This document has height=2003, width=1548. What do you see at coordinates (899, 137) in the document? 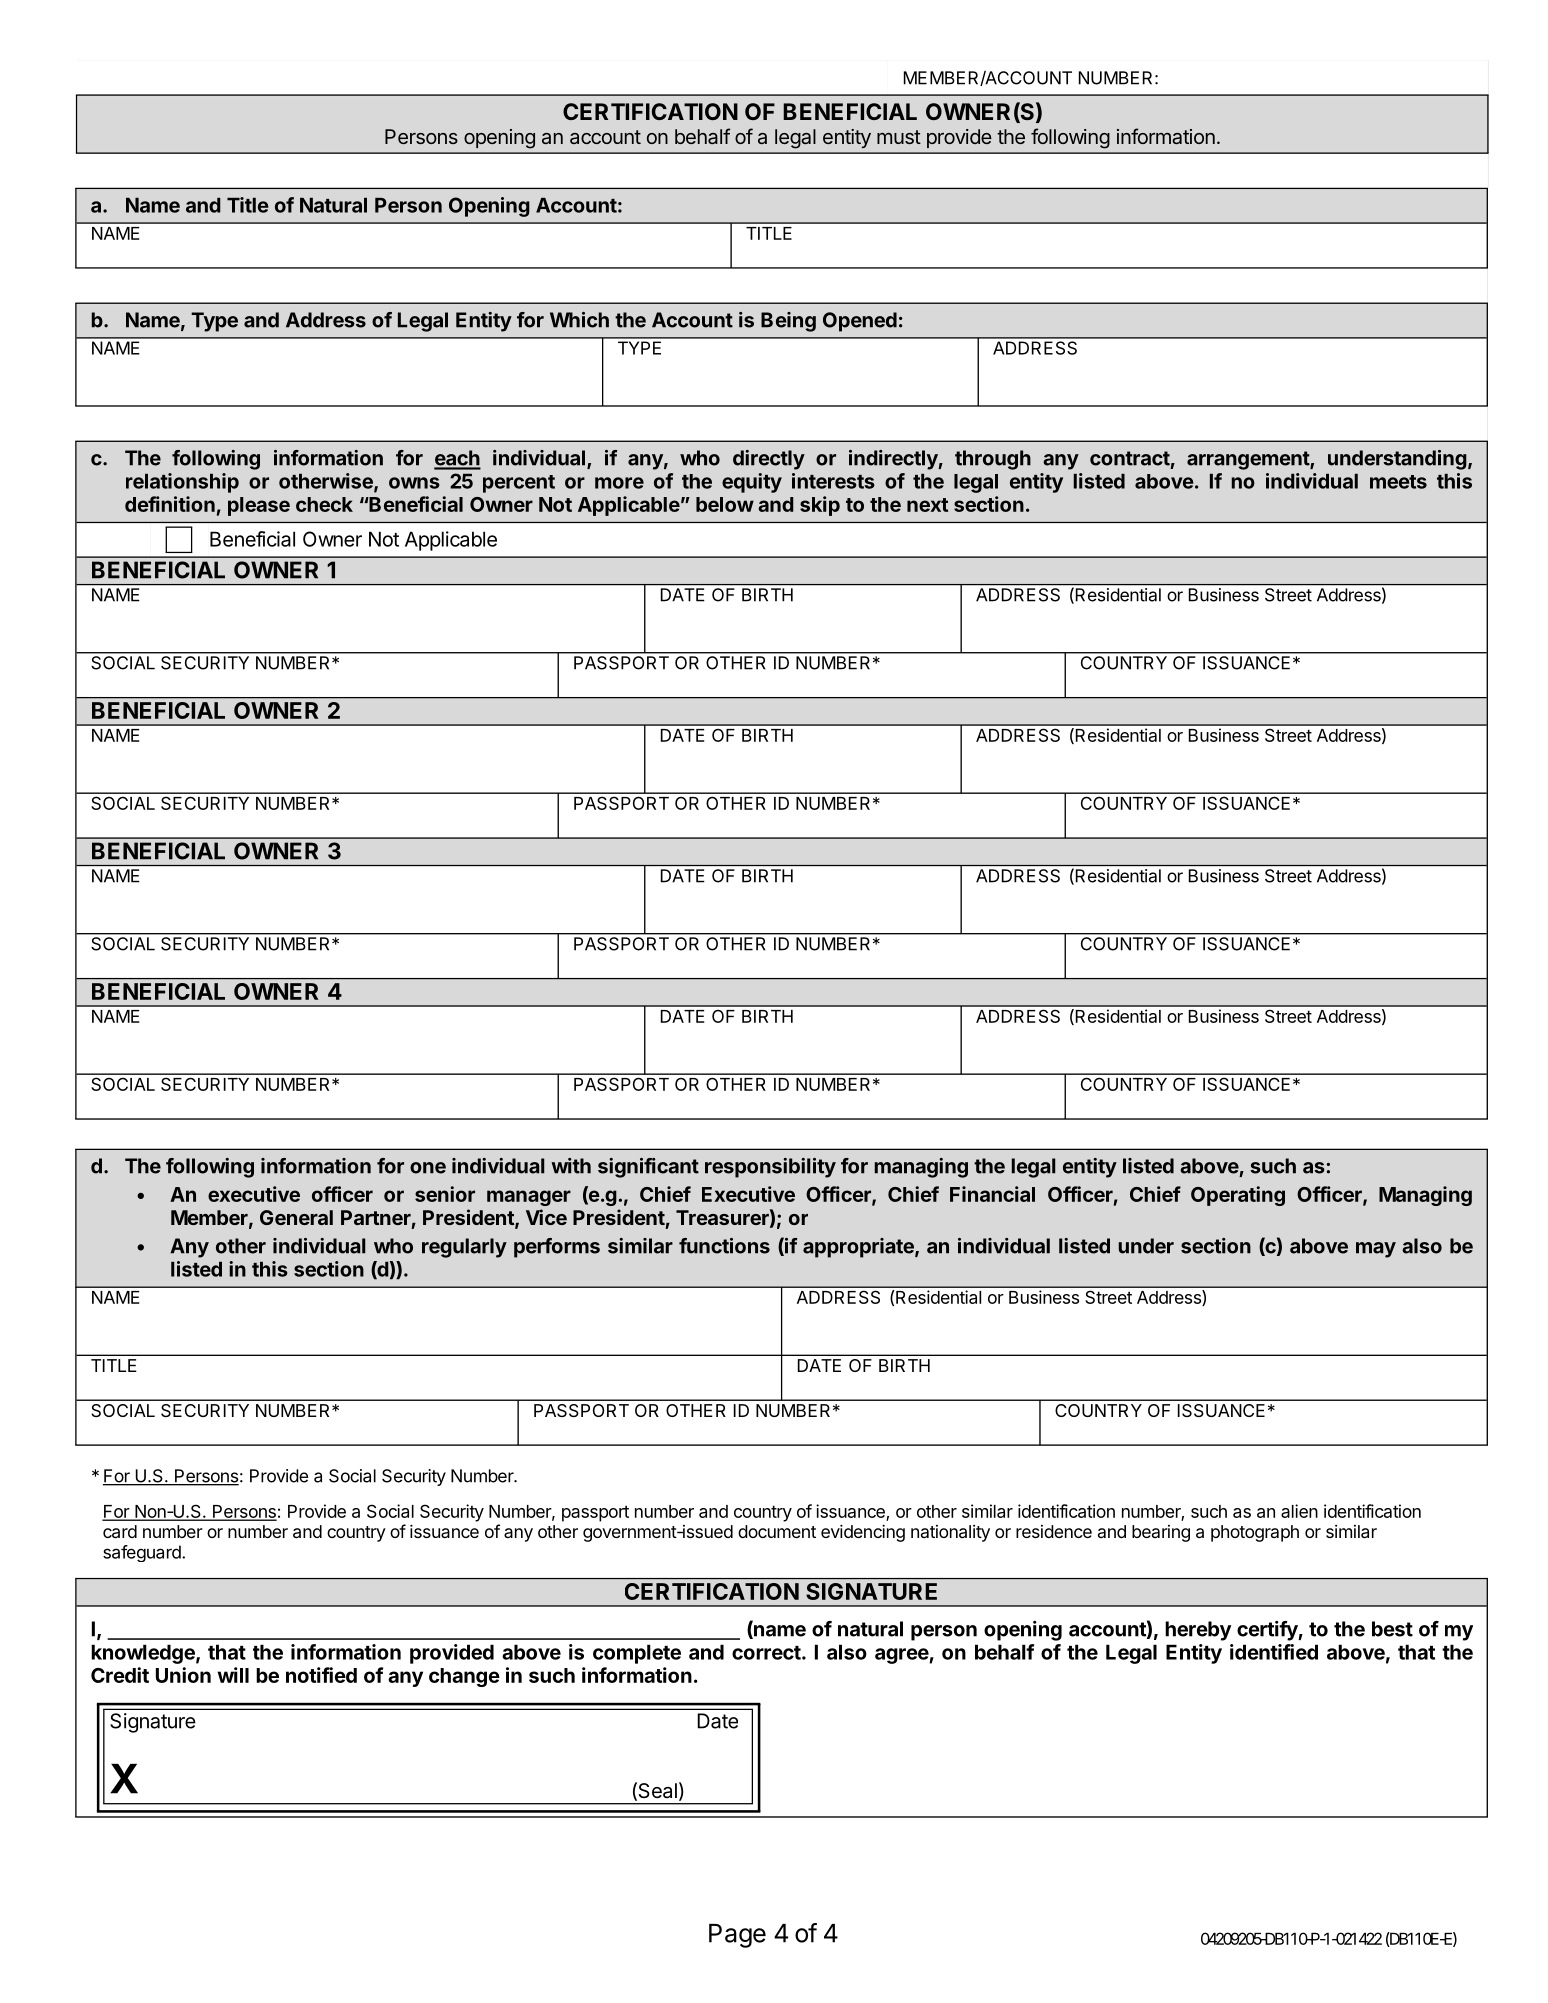
I see `must` at bounding box center [899, 137].
